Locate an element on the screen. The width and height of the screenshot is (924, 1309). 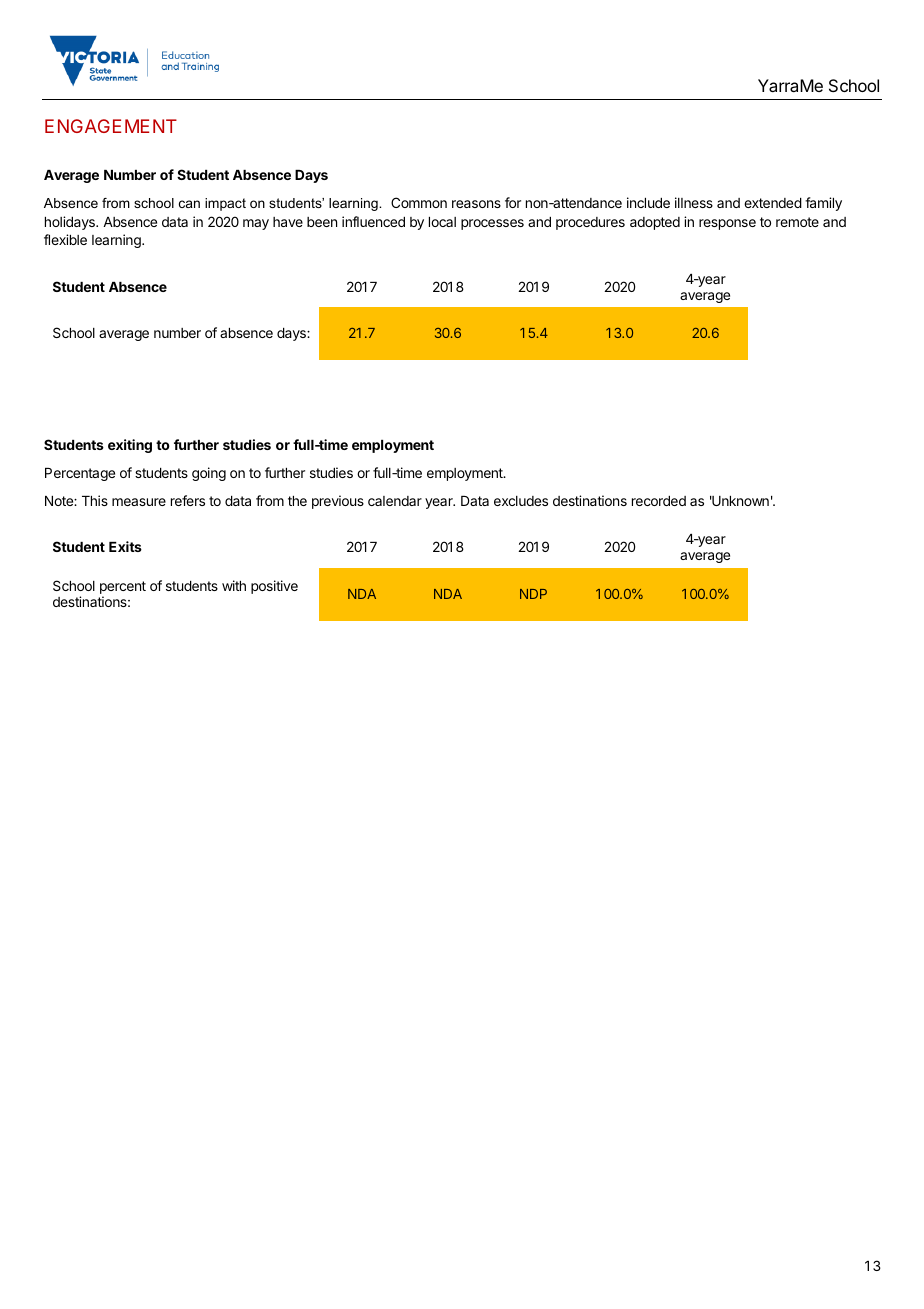
excludes is located at coordinates (521, 501).
